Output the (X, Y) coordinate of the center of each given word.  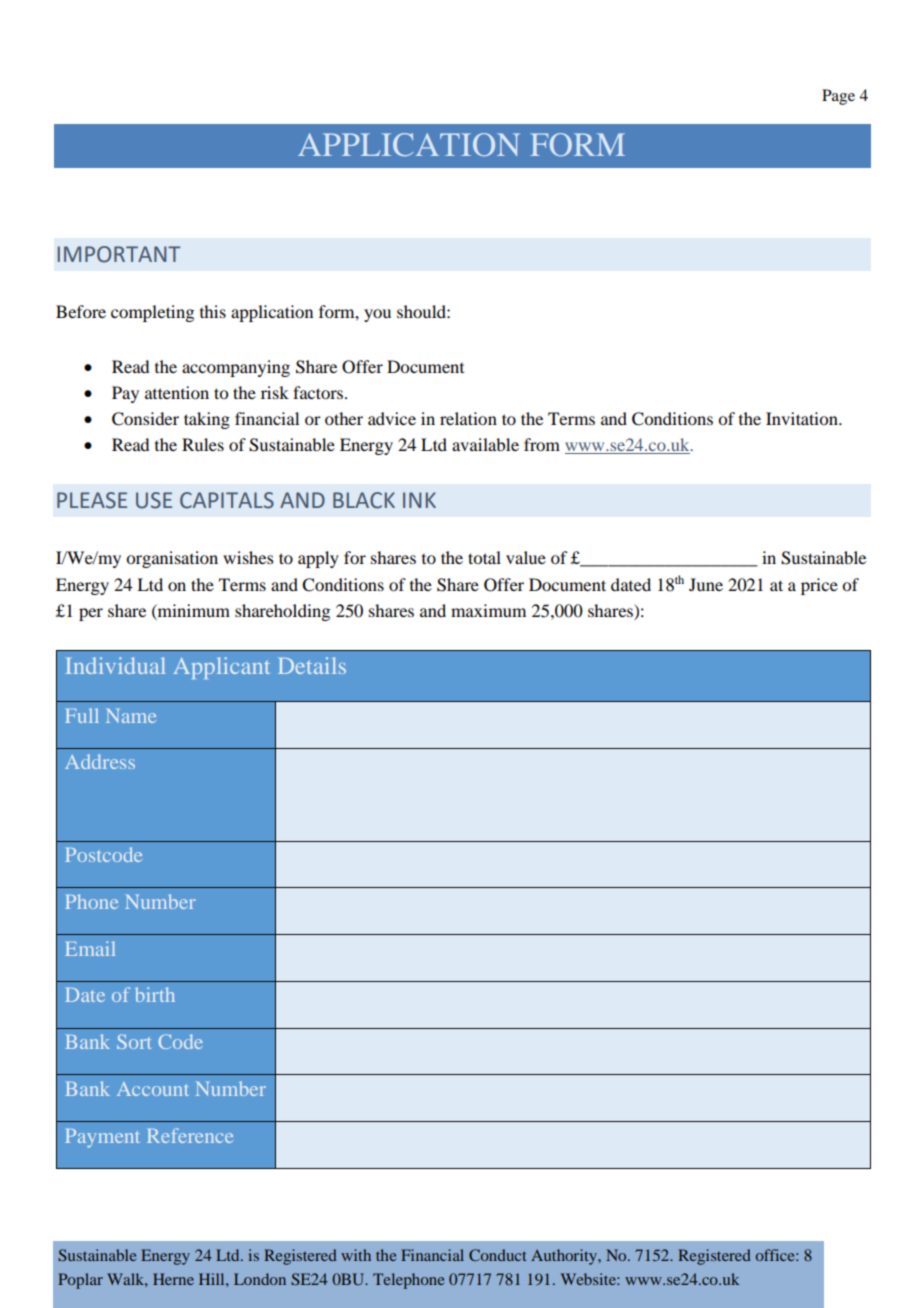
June (706, 584)
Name (131, 716)
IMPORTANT (119, 254)
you (377, 315)
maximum (488, 610)
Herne (173, 1279)
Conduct (498, 1255)
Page (838, 97)
